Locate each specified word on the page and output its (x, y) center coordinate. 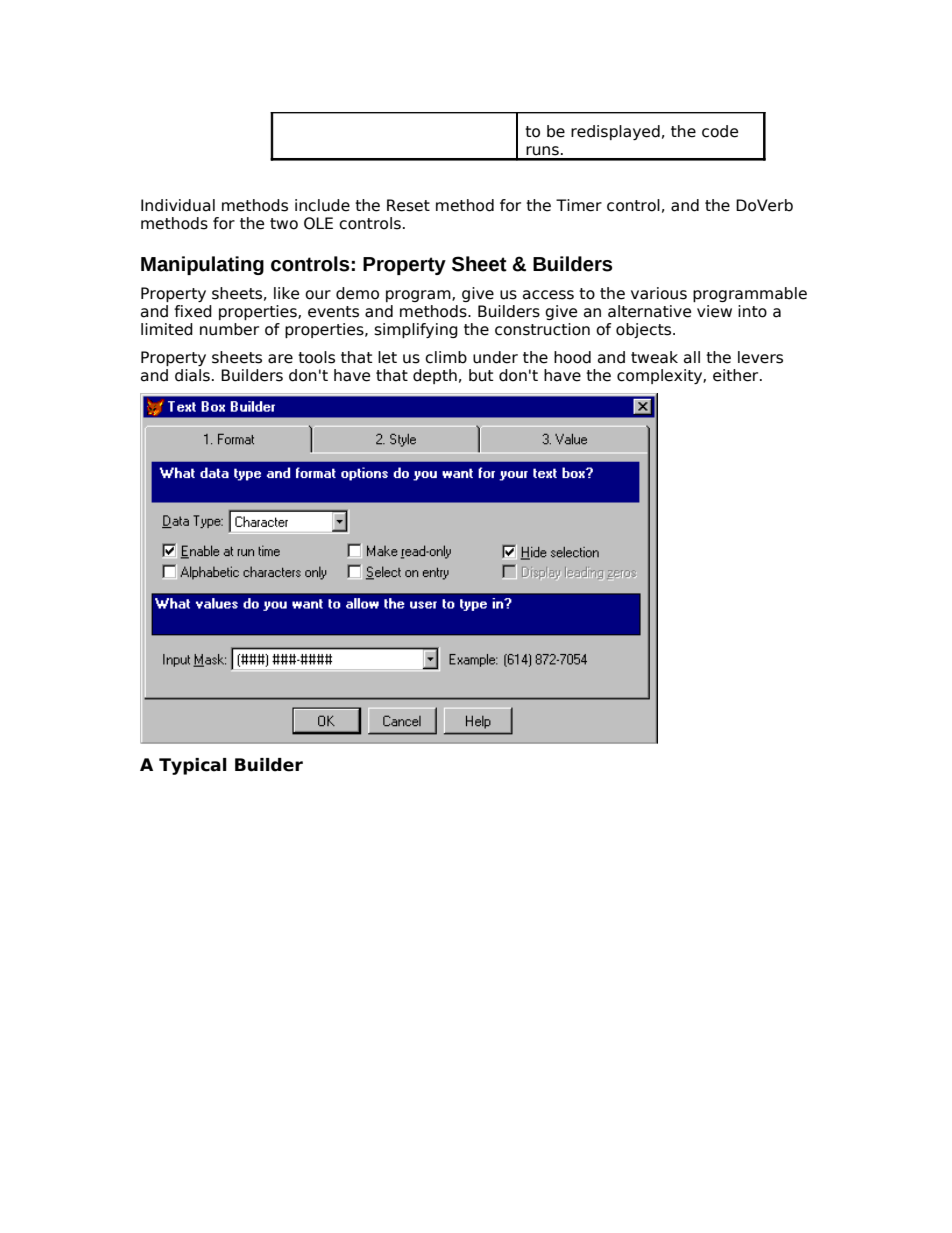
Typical (193, 766)
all (692, 357)
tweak (654, 357)
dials (192, 375)
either (737, 375)
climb (446, 357)
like (286, 293)
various (659, 293)
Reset (408, 205)
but (481, 375)
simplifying (416, 330)
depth (435, 376)
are (280, 359)
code (720, 131)
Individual (178, 205)
